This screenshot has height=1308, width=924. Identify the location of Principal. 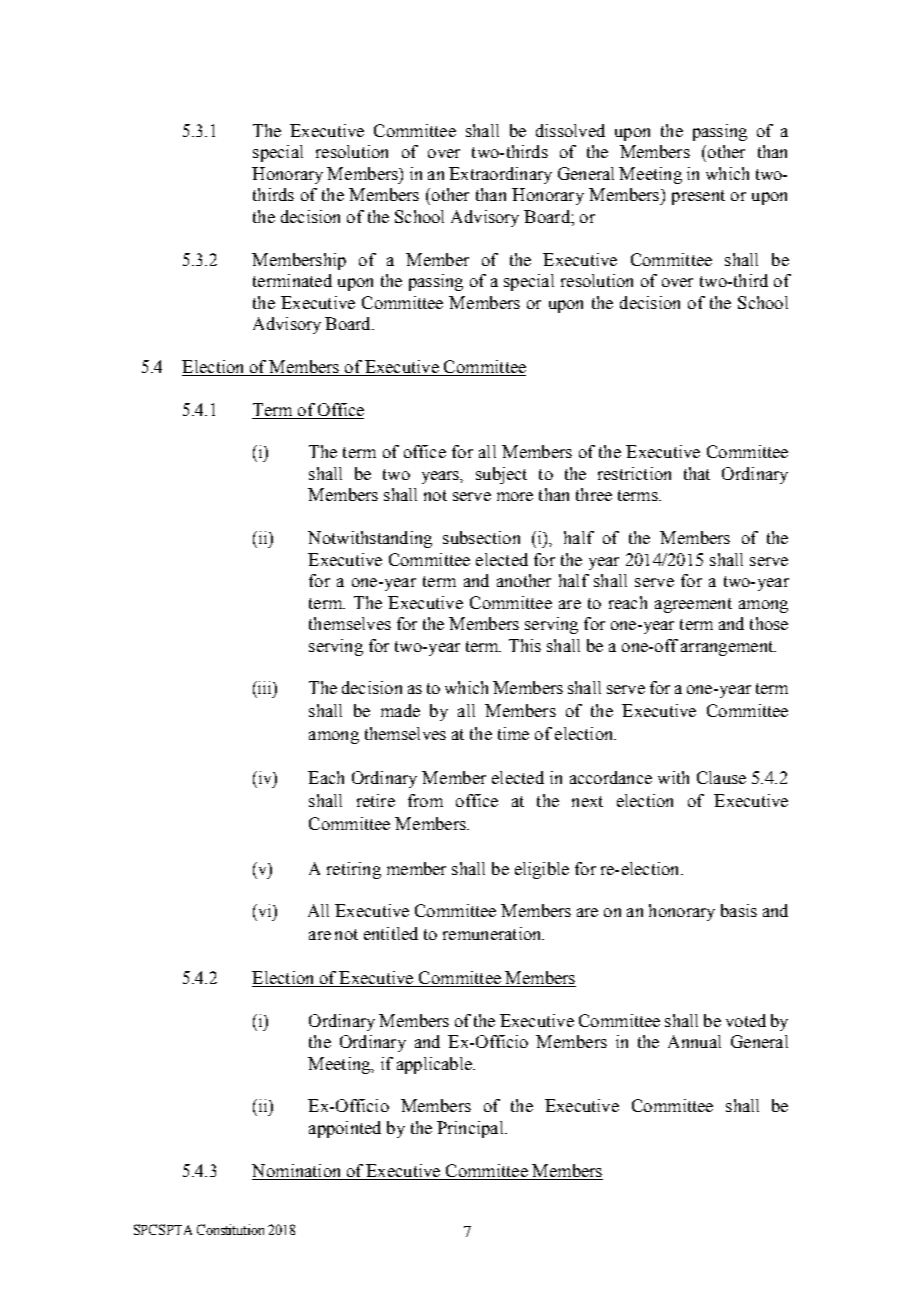
(471, 1129).
